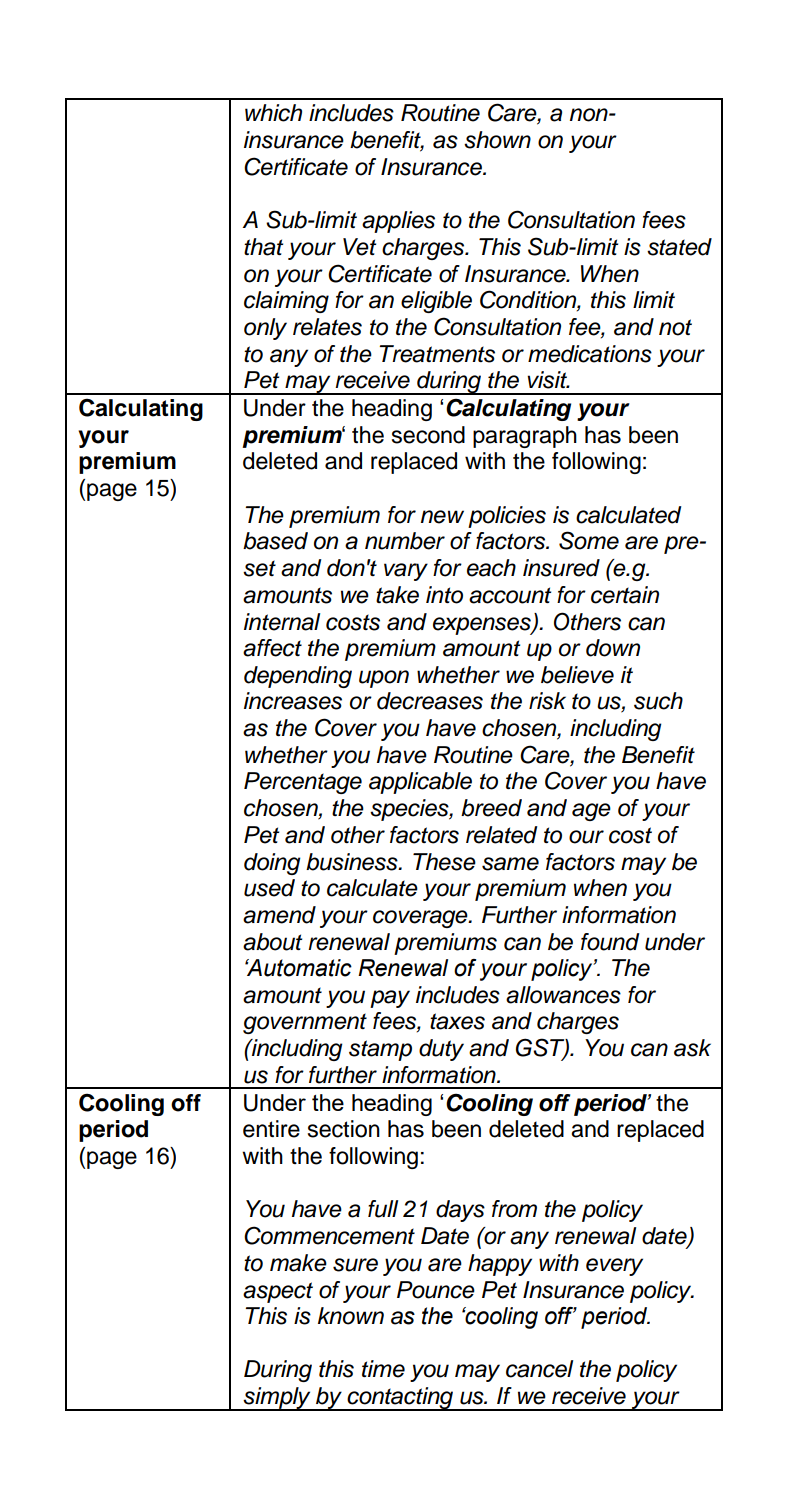 The width and height of the document is (788, 1512). Describe the element at coordinates (277, 1399) in the document. I see `simply` at that location.
